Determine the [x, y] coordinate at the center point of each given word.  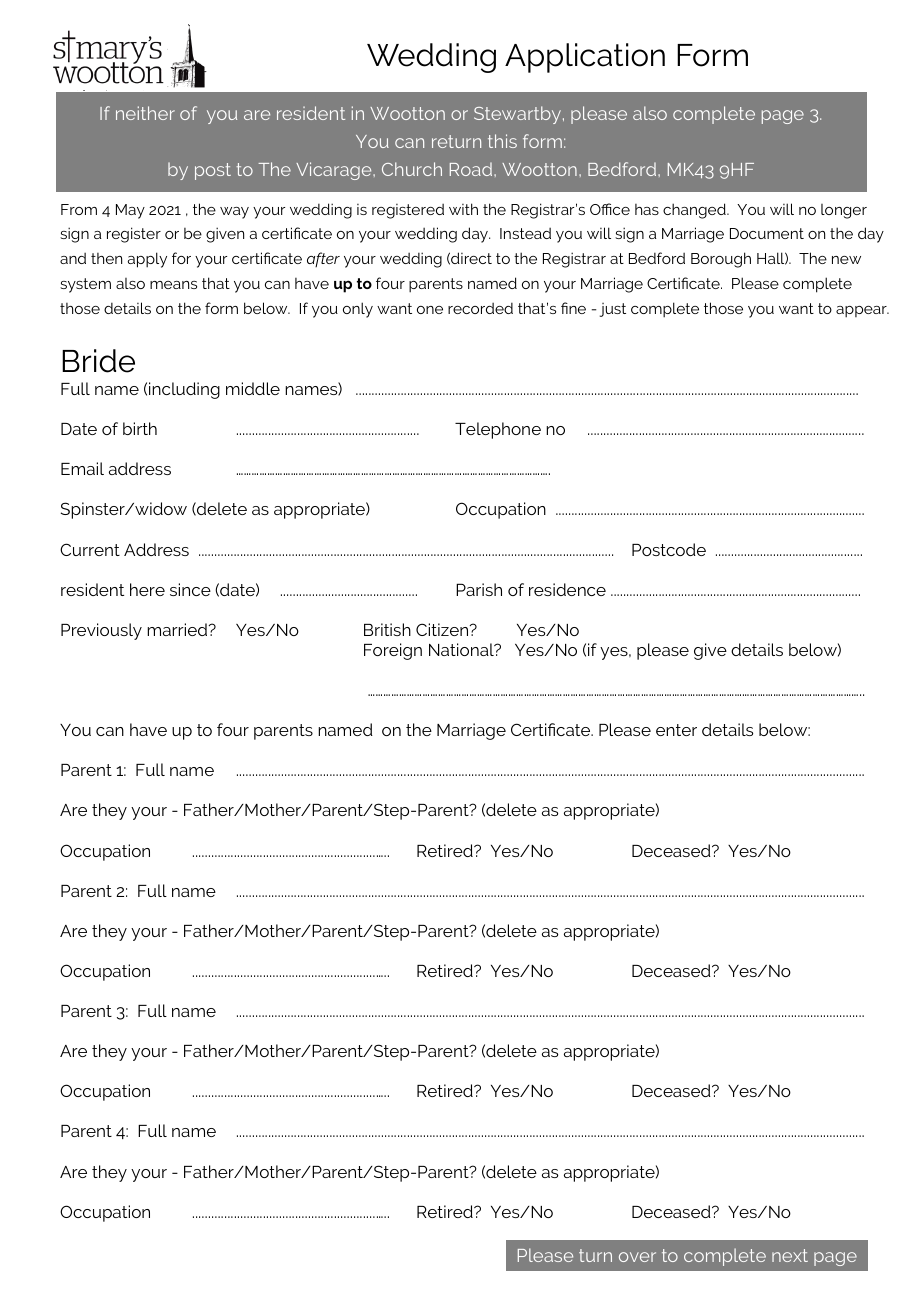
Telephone [498, 430]
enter [676, 730]
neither [145, 113]
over [637, 1257]
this [502, 141]
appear [862, 312]
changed [695, 211]
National [462, 649]
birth [140, 428]
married [178, 629]
